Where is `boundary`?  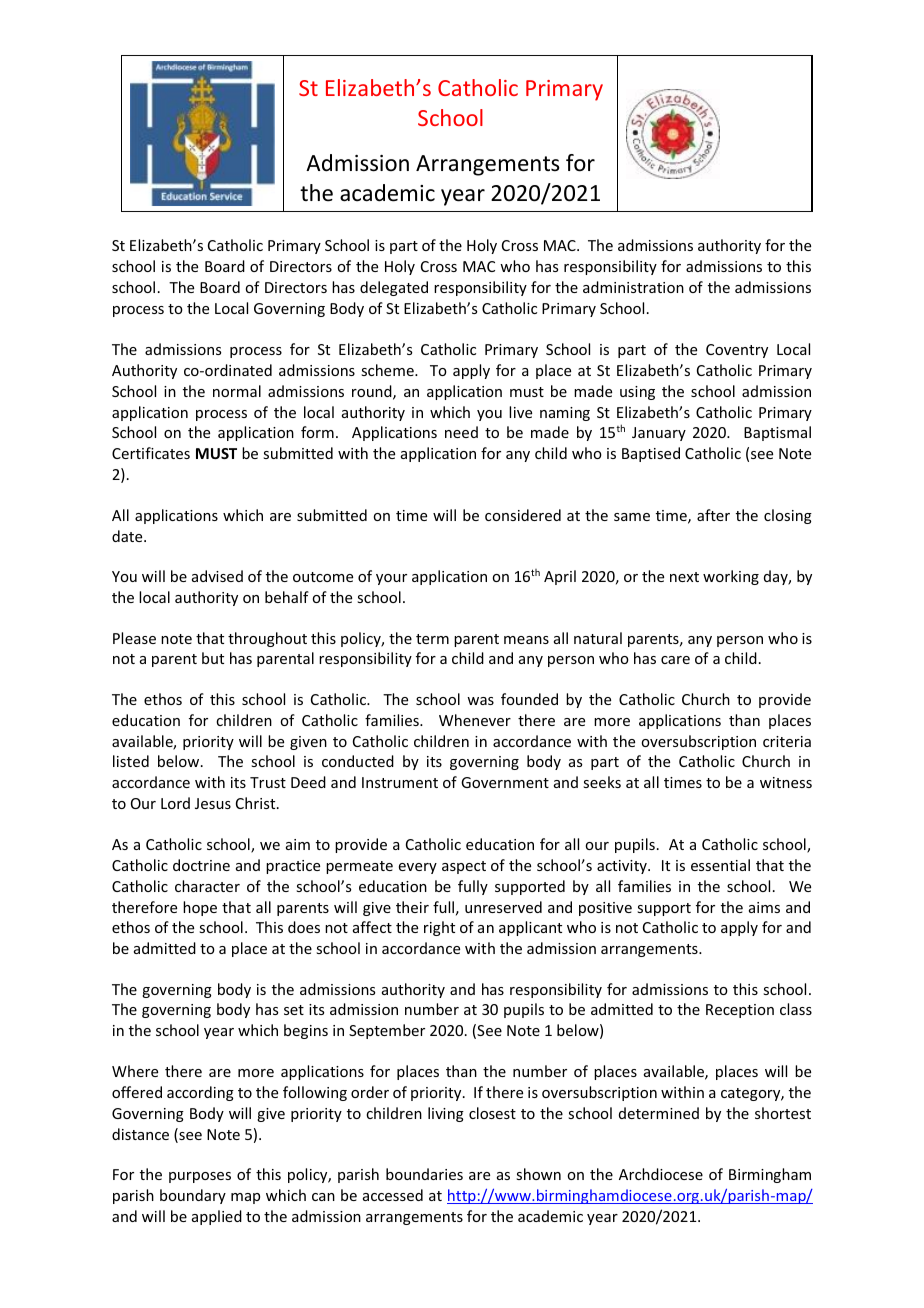 boundary is located at coordinates (193, 1196).
